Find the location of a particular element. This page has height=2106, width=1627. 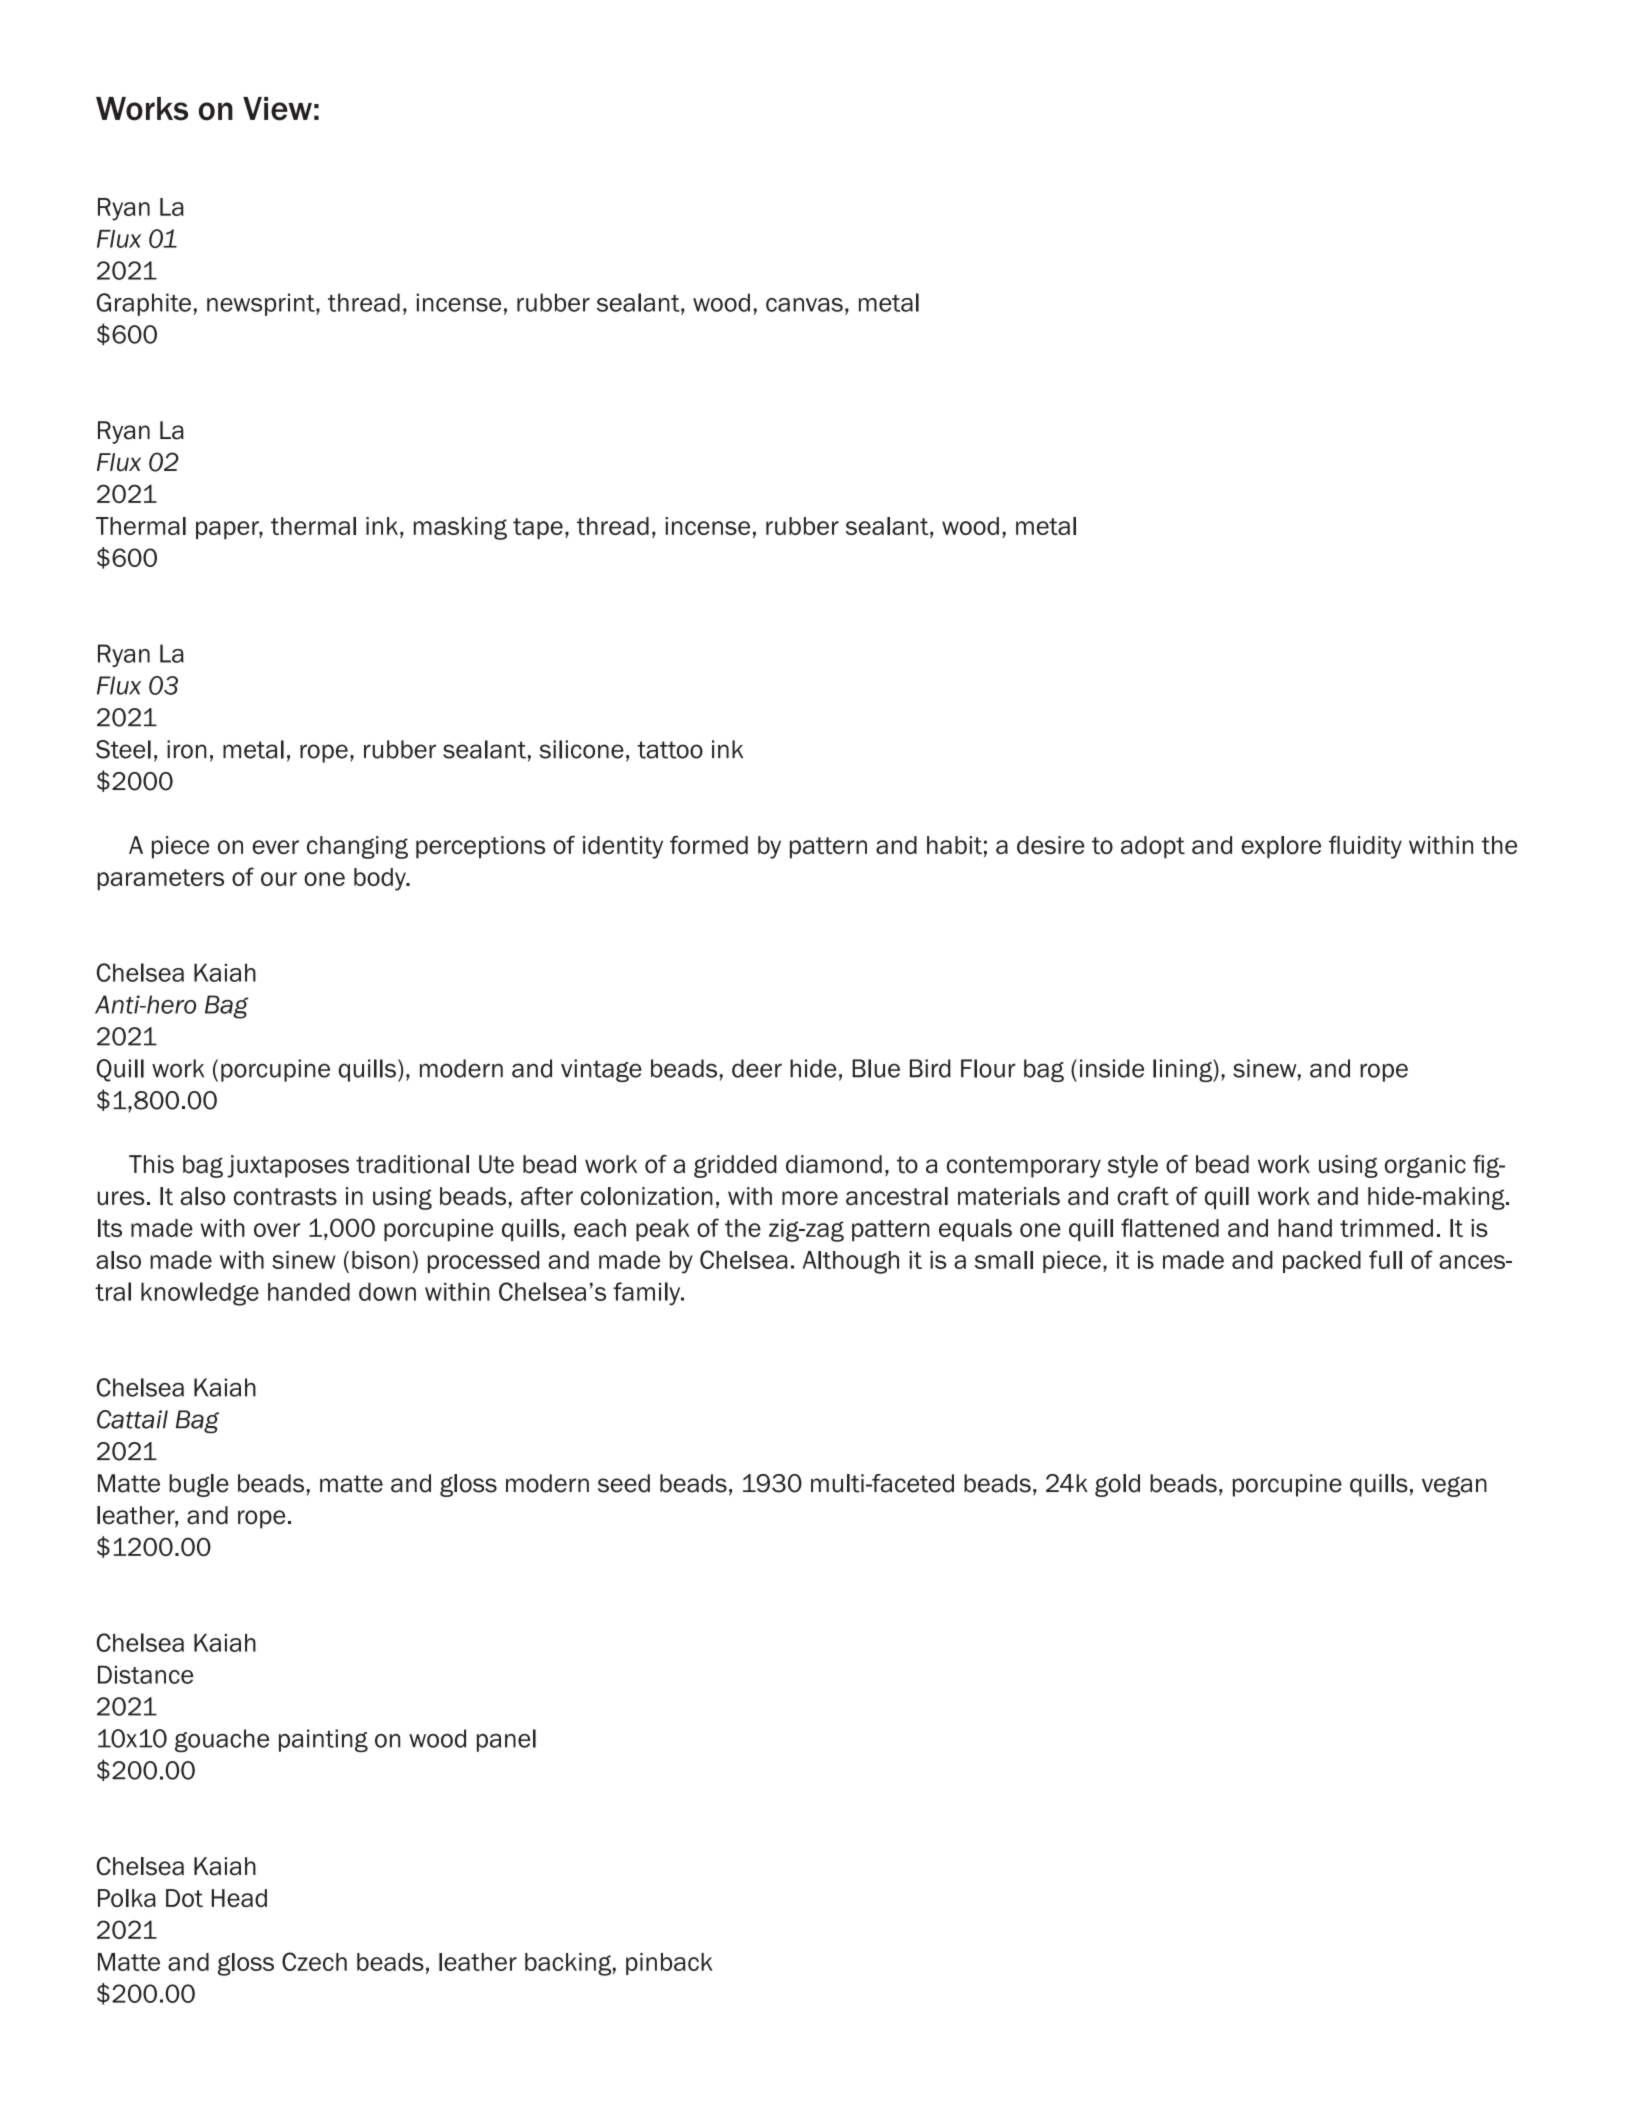

tape is located at coordinates (538, 528).
